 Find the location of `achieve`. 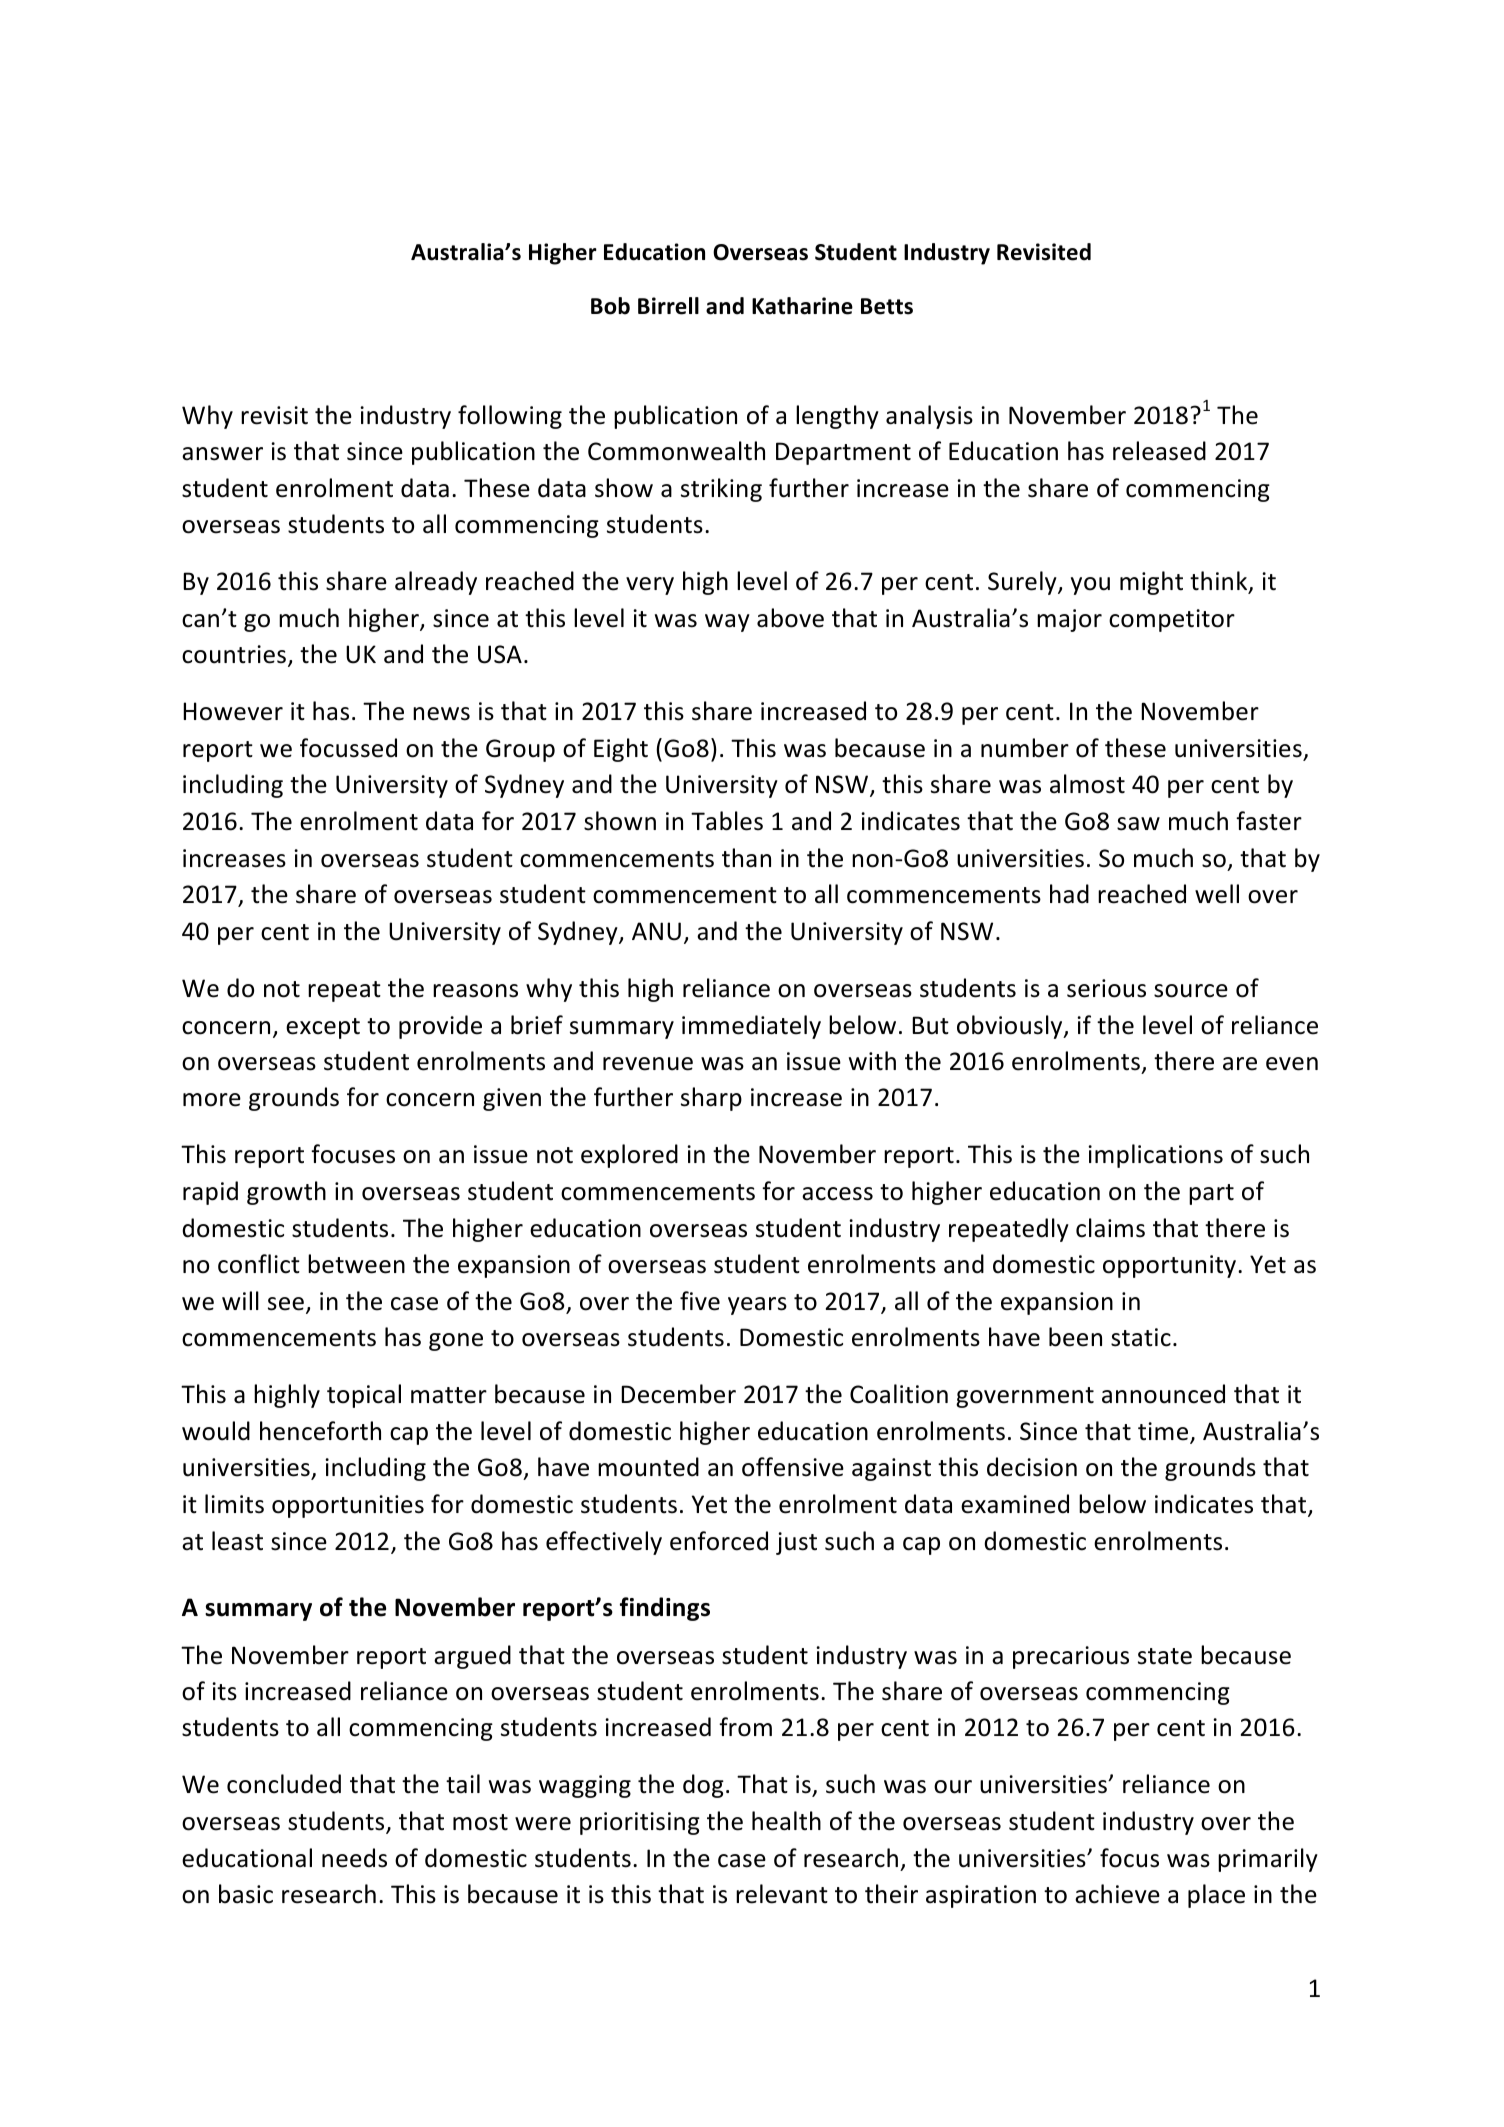

achieve is located at coordinates (1117, 1894).
